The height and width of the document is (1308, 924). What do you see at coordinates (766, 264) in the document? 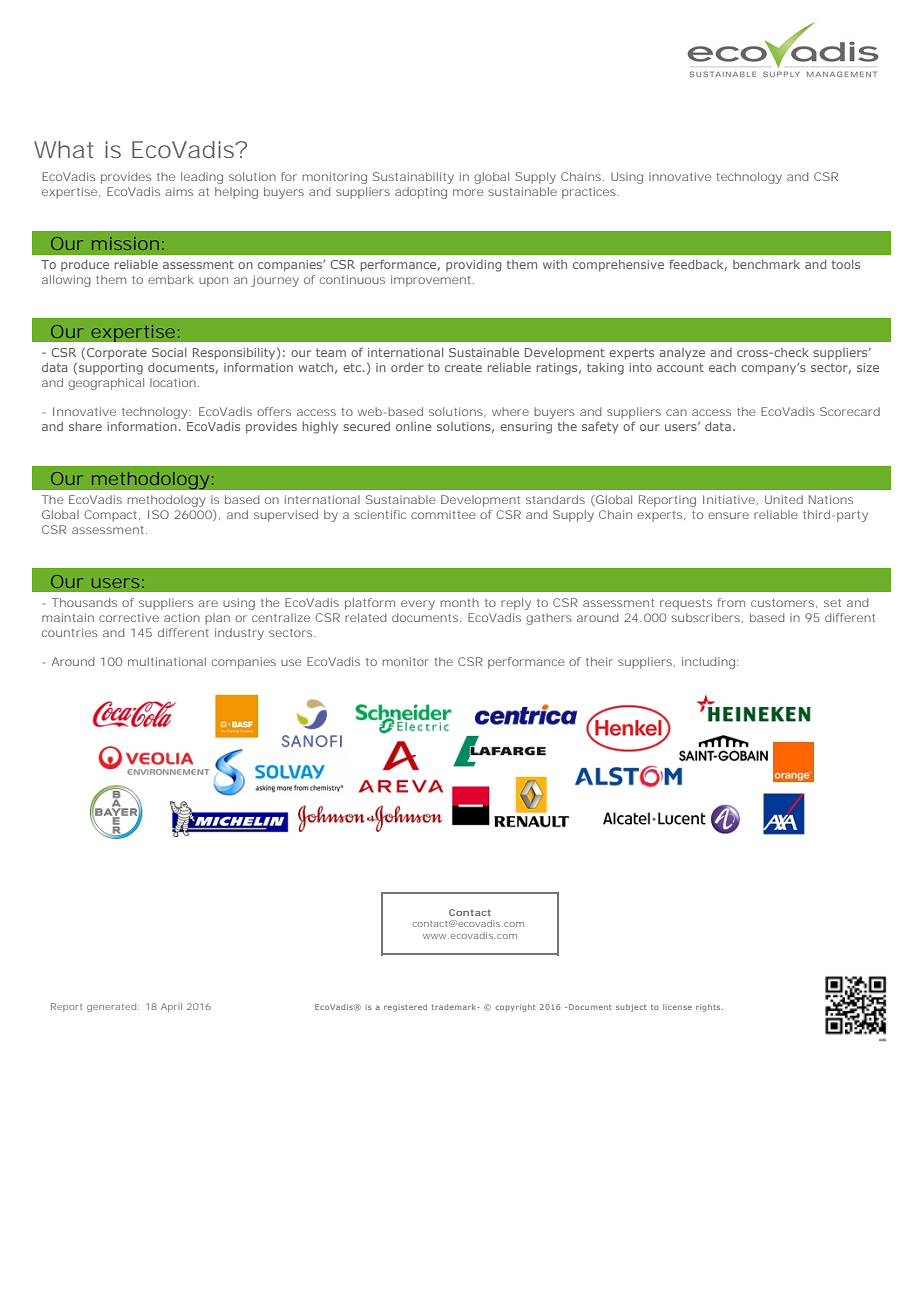
I see `benchmark` at bounding box center [766, 264].
